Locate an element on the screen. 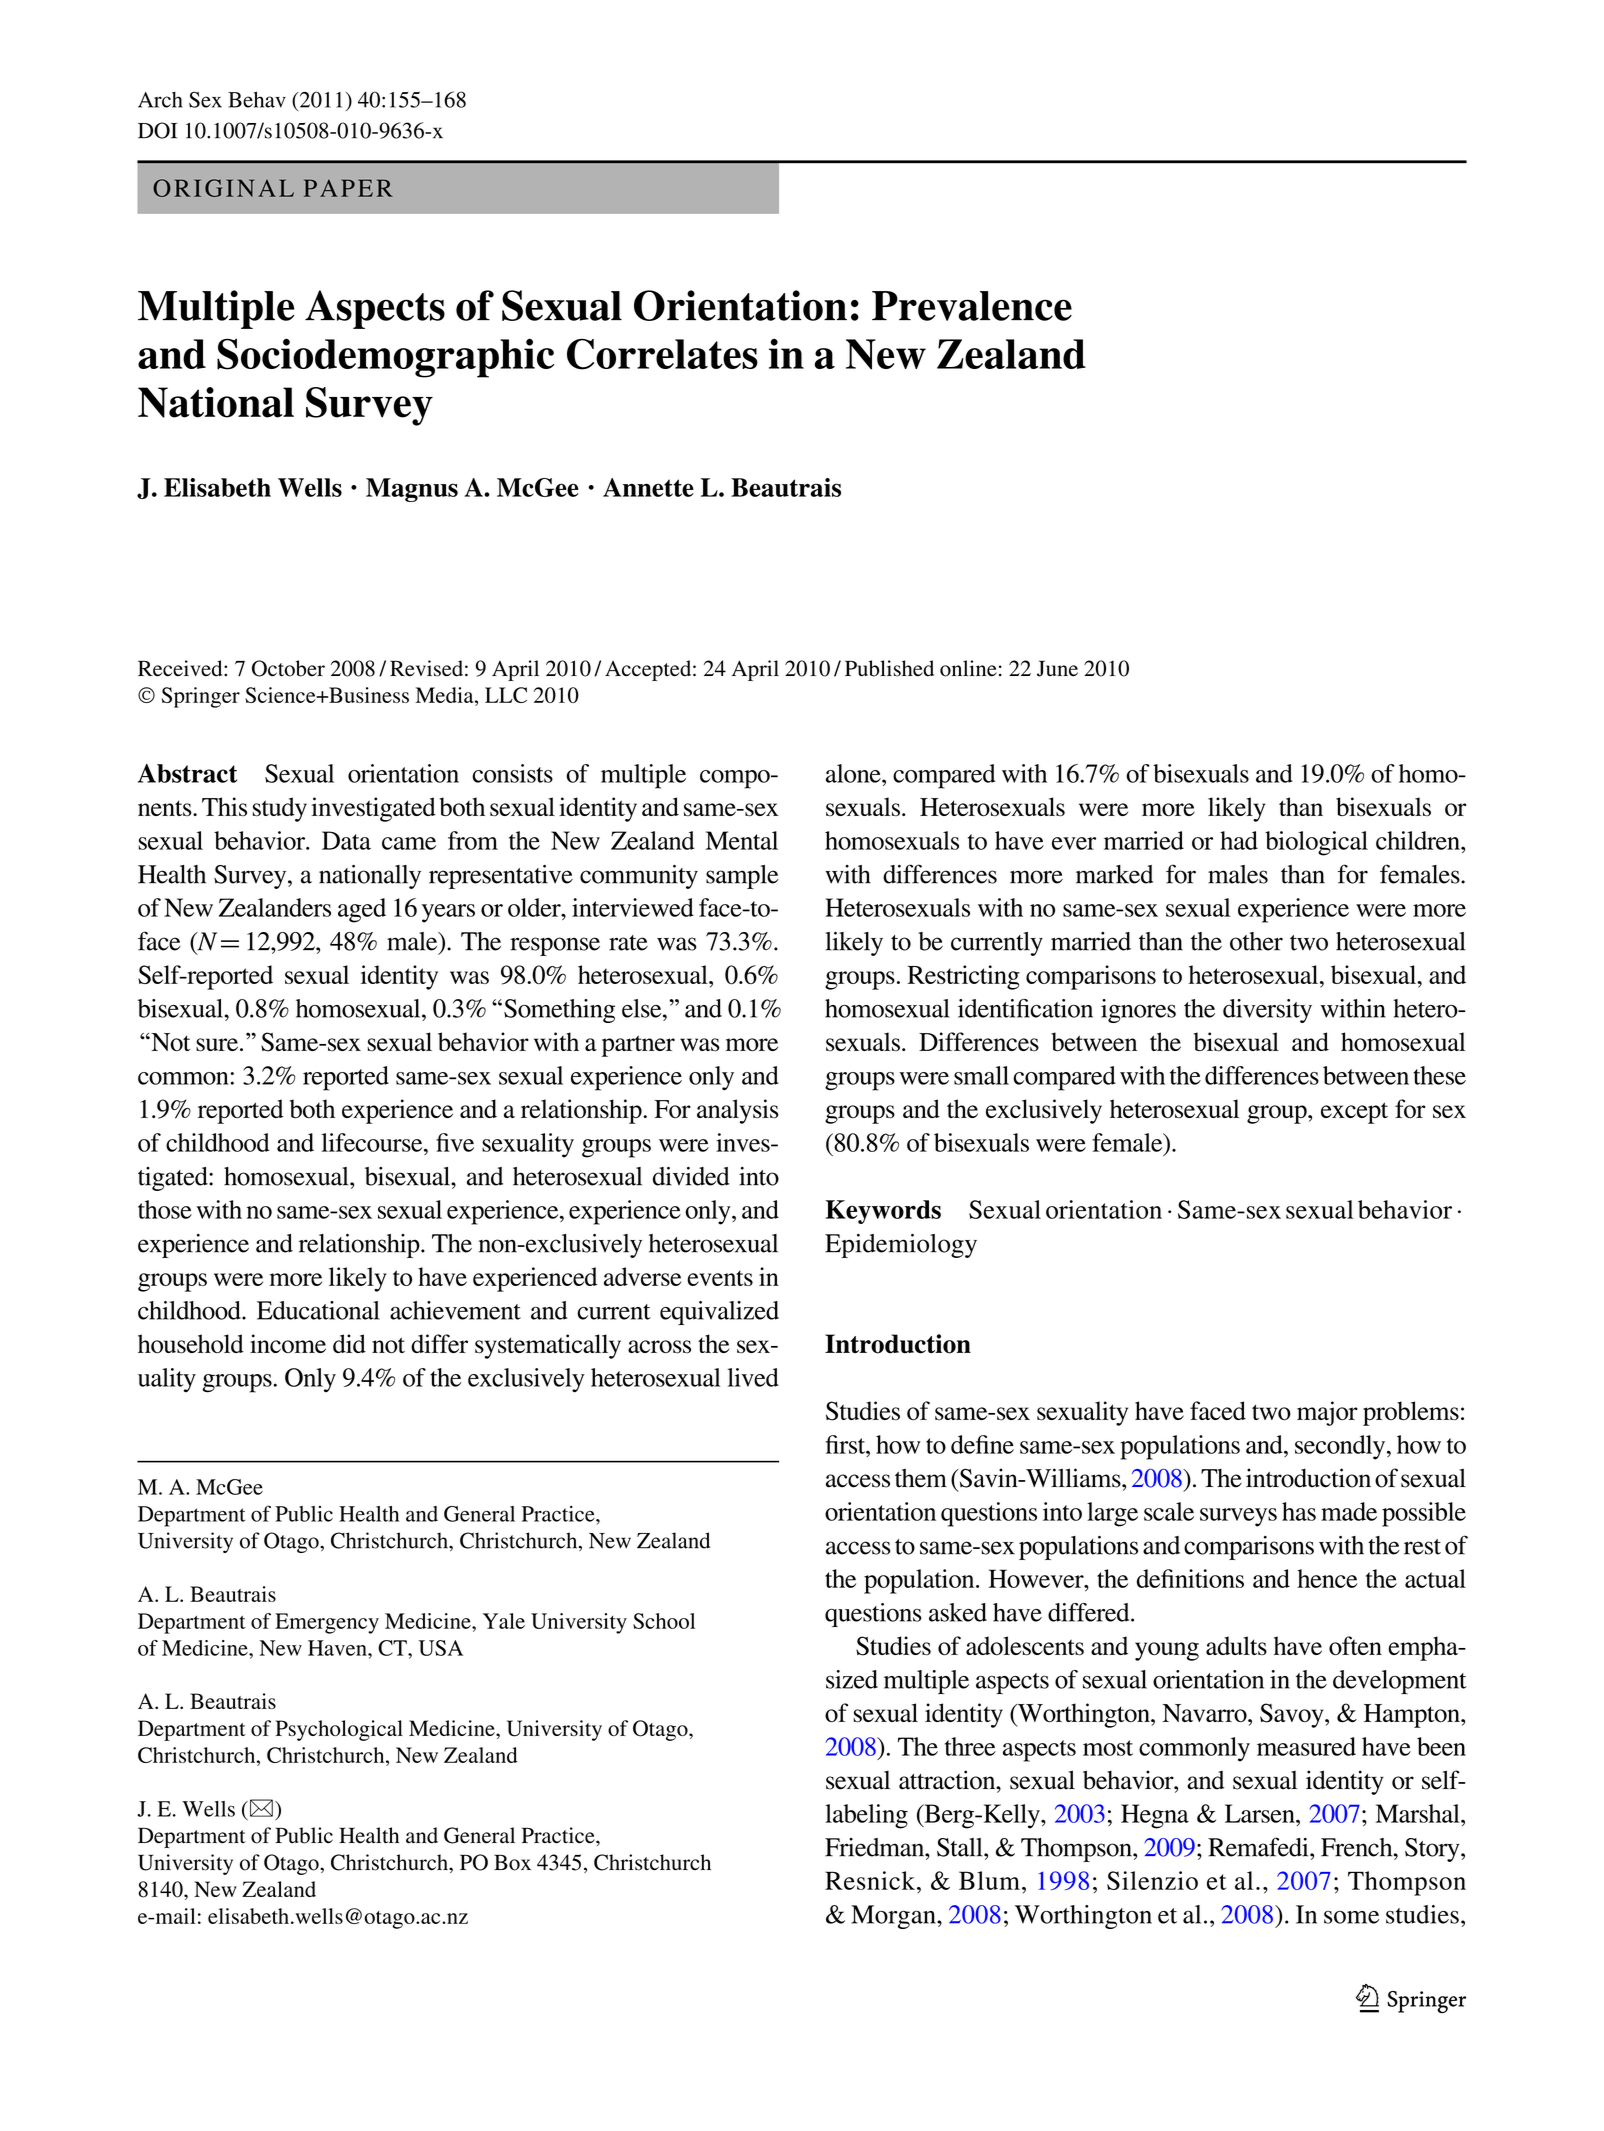  Correlates is located at coordinates (662, 354).
